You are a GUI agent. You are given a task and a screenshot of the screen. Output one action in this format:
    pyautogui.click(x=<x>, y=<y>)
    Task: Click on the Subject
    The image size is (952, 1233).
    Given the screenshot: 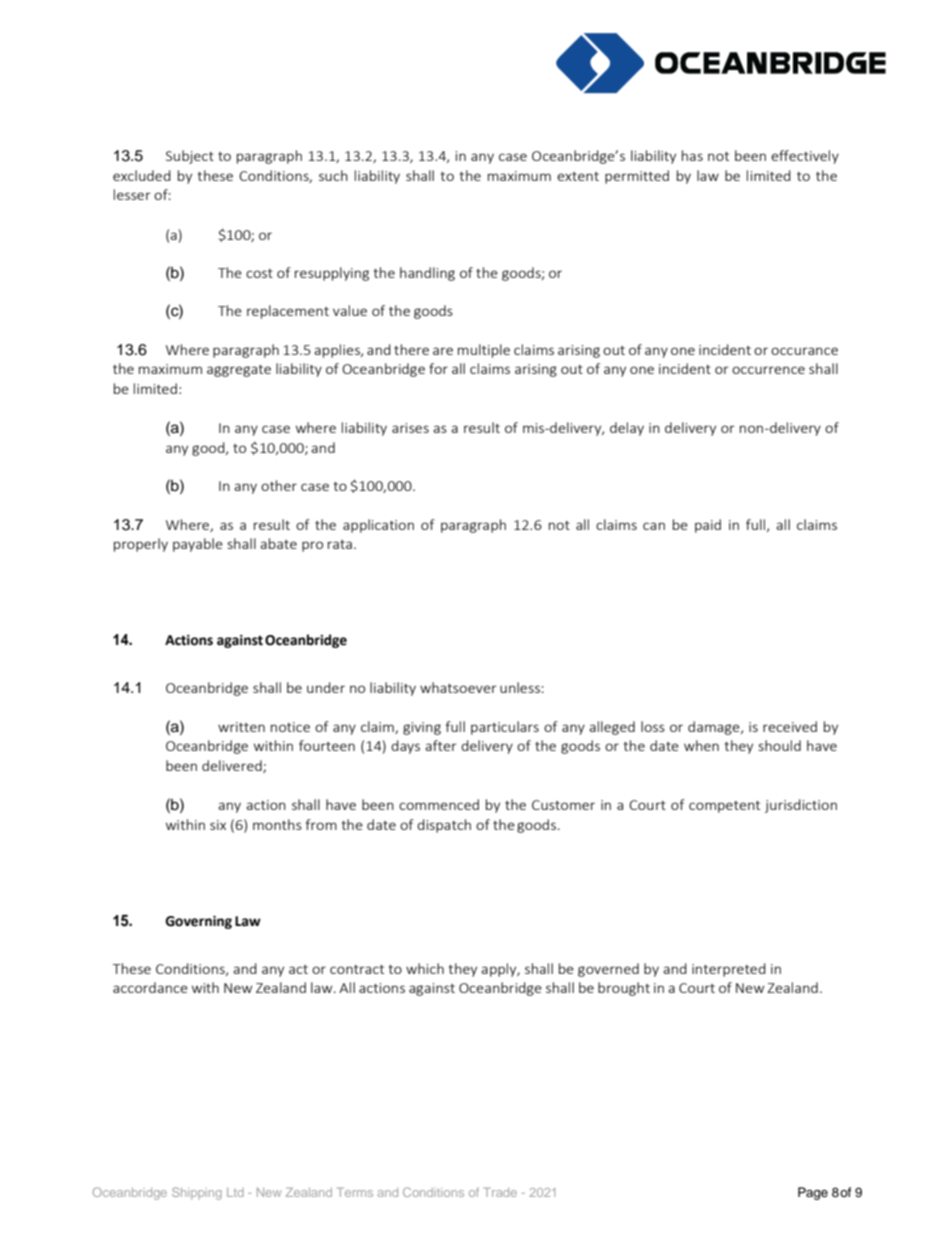 What is the action you would take?
    pyautogui.click(x=190, y=157)
